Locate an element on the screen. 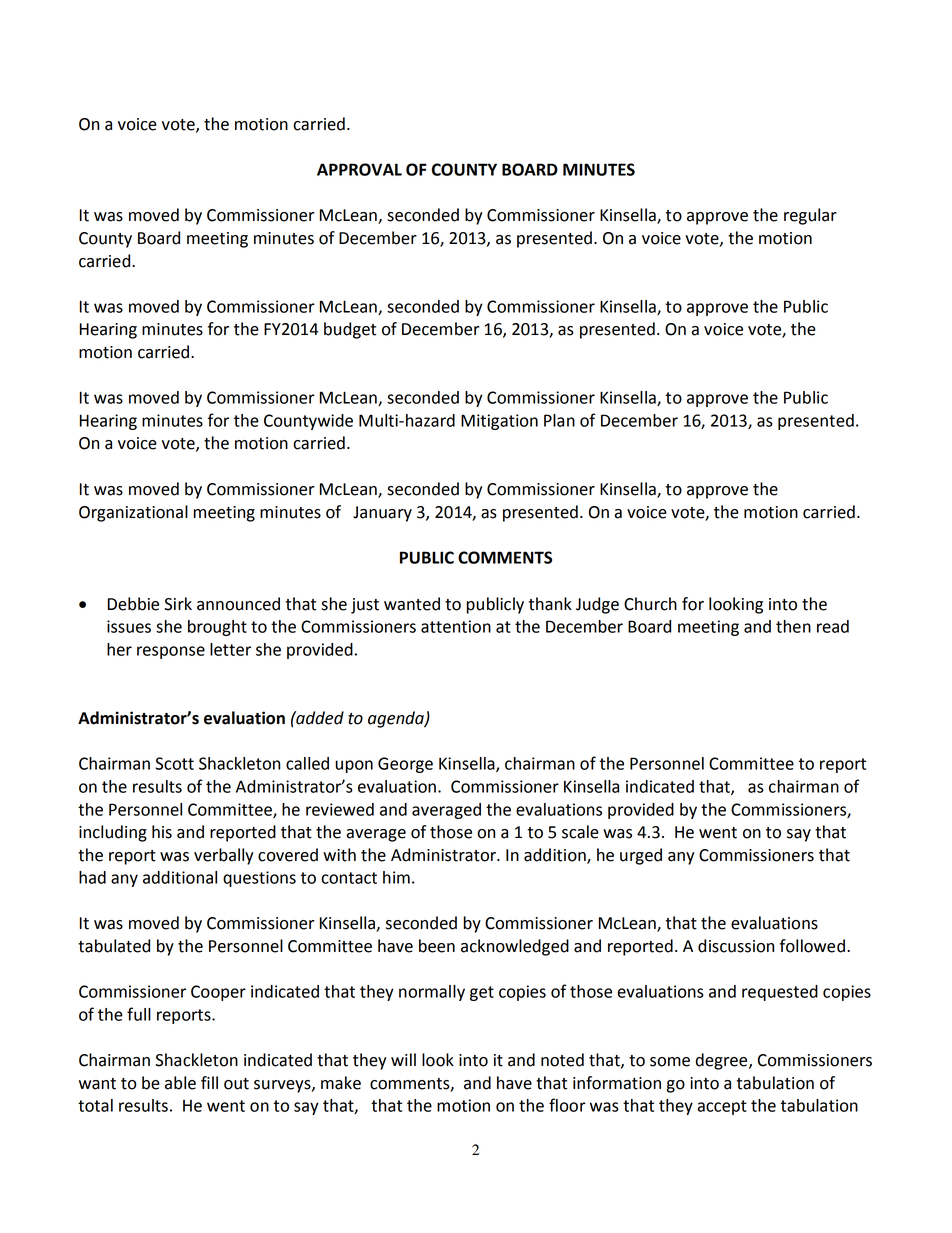 Image resolution: width=952 pixels, height=1233 pixels. able is located at coordinates (180, 1083).
